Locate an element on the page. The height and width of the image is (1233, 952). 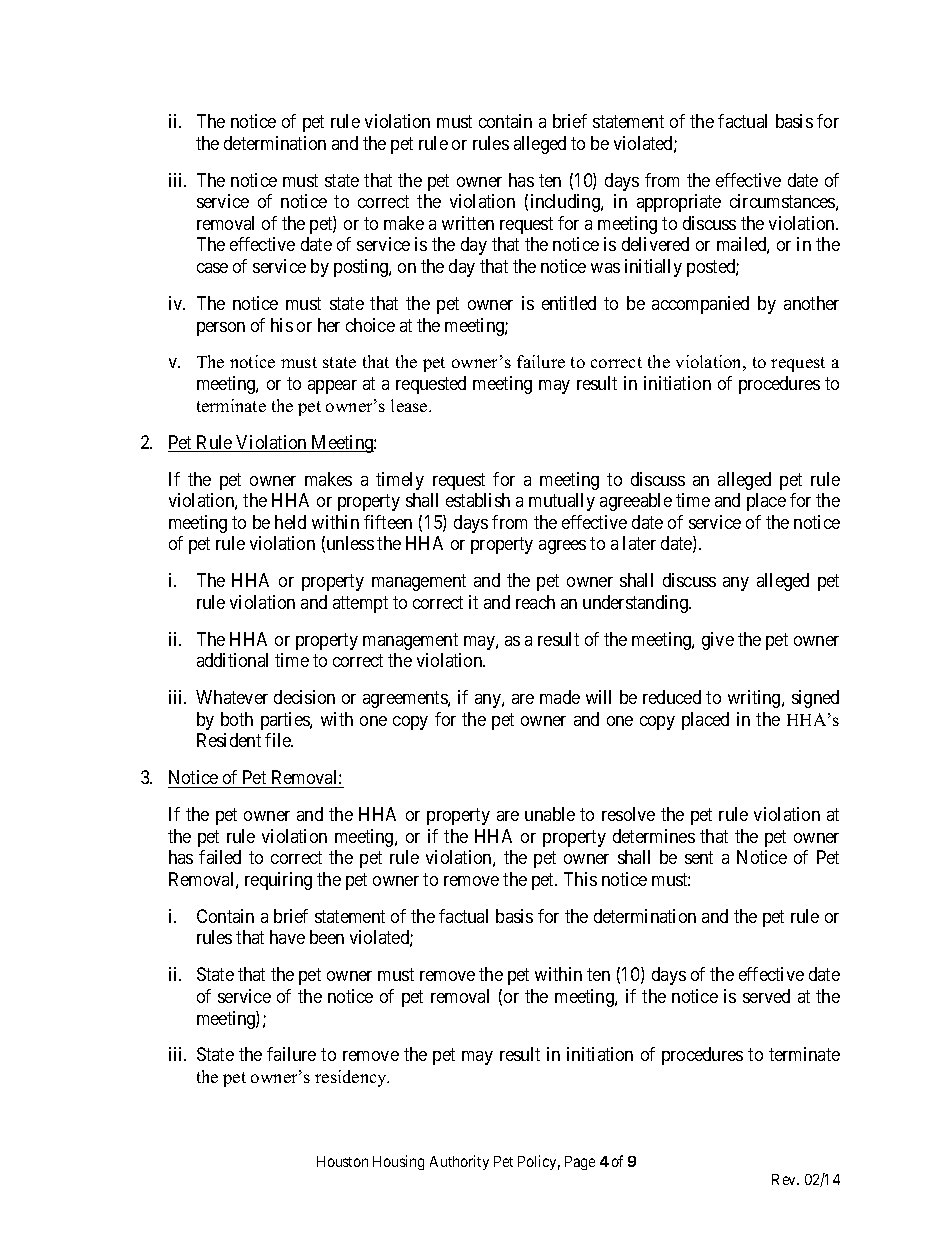
writing is located at coordinates (755, 699).
